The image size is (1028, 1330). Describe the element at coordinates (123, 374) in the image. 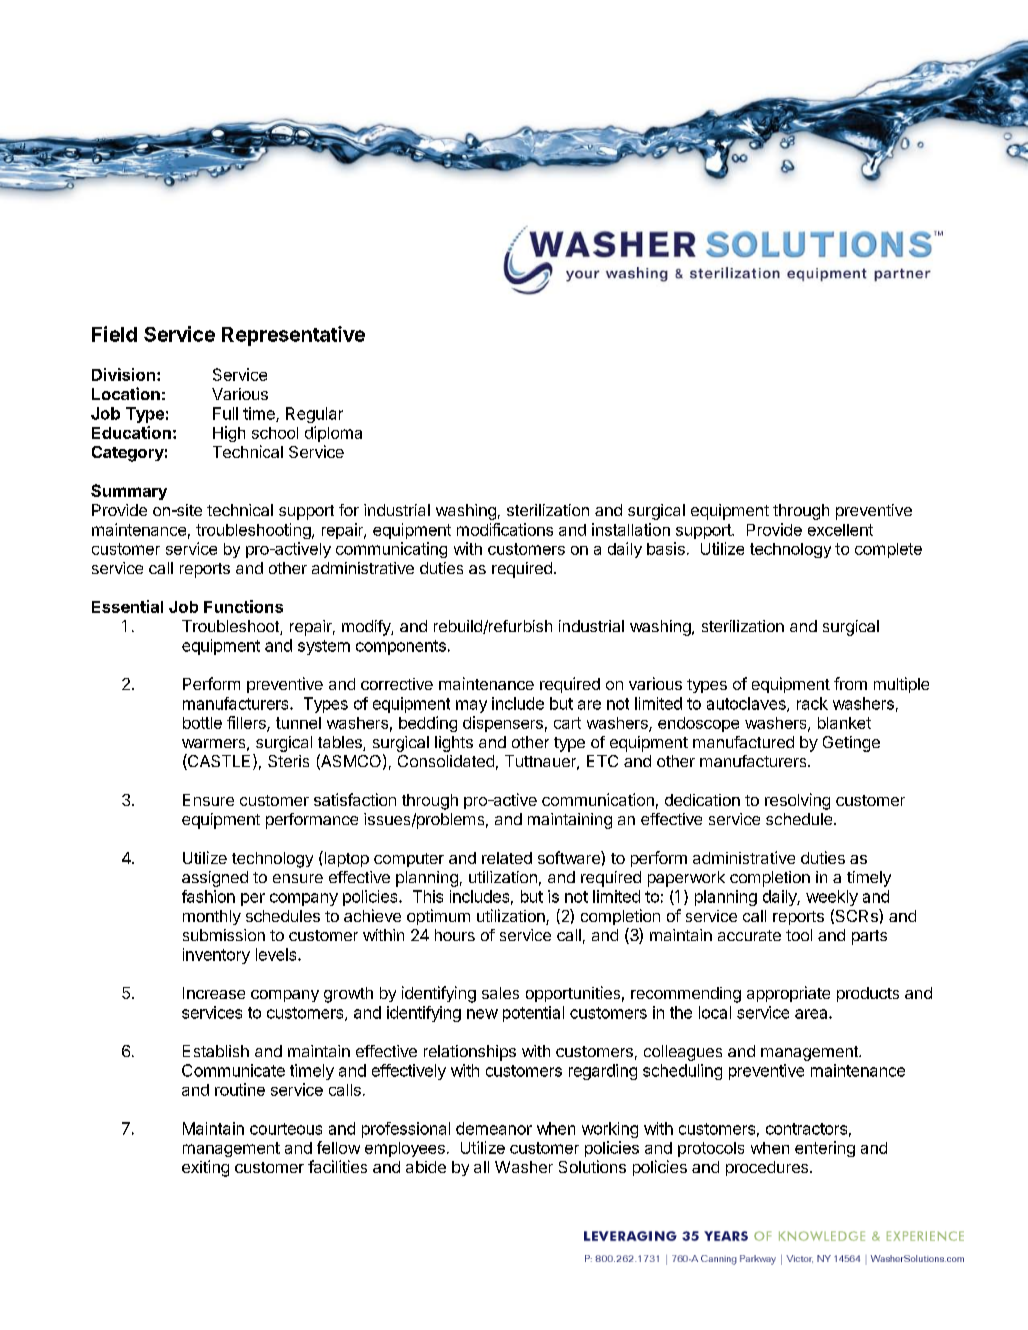

I see `Division` at that location.
